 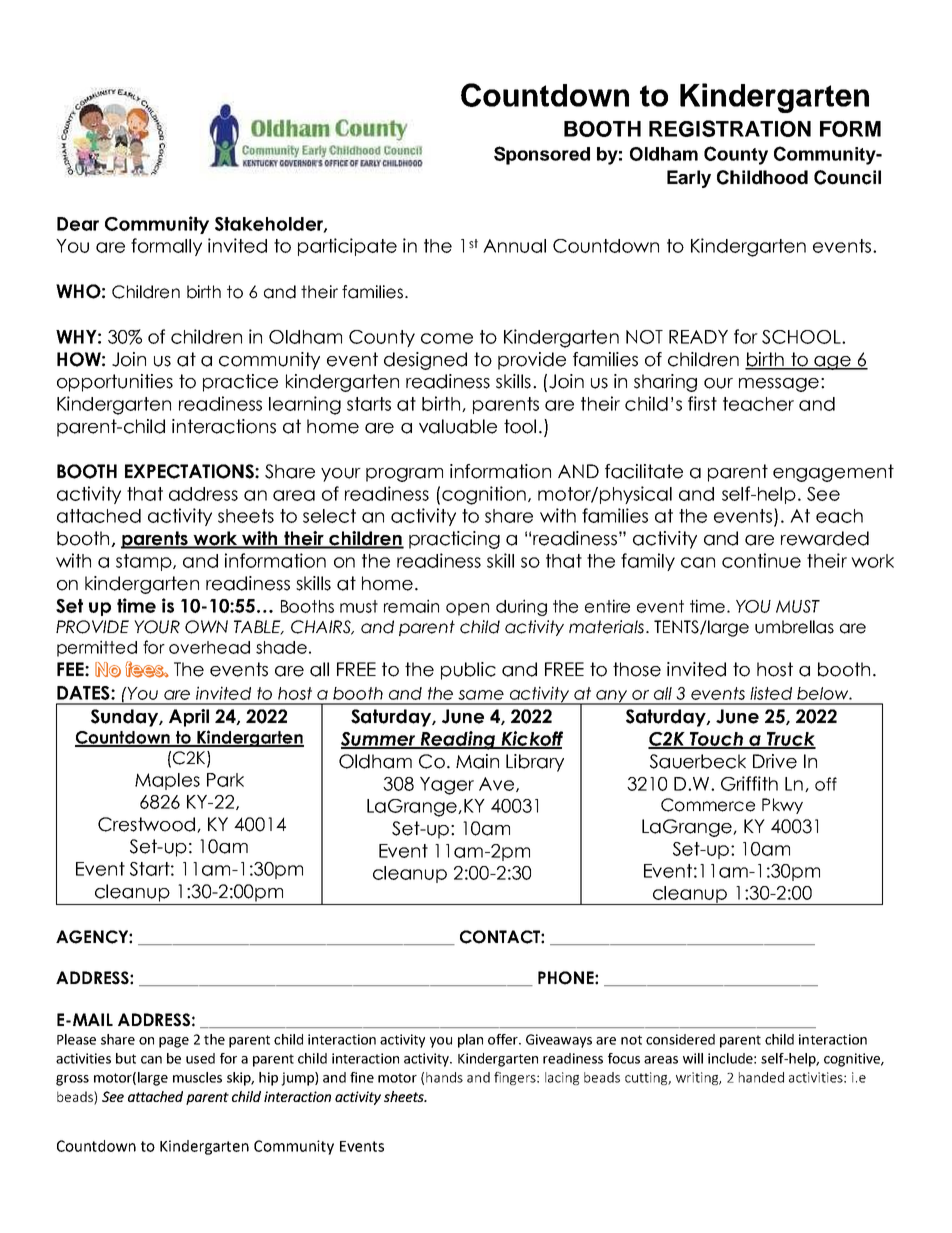 What do you see at coordinates (115, 383) in the screenshot?
I see `opportunities` at bounding box center [115, 383].
